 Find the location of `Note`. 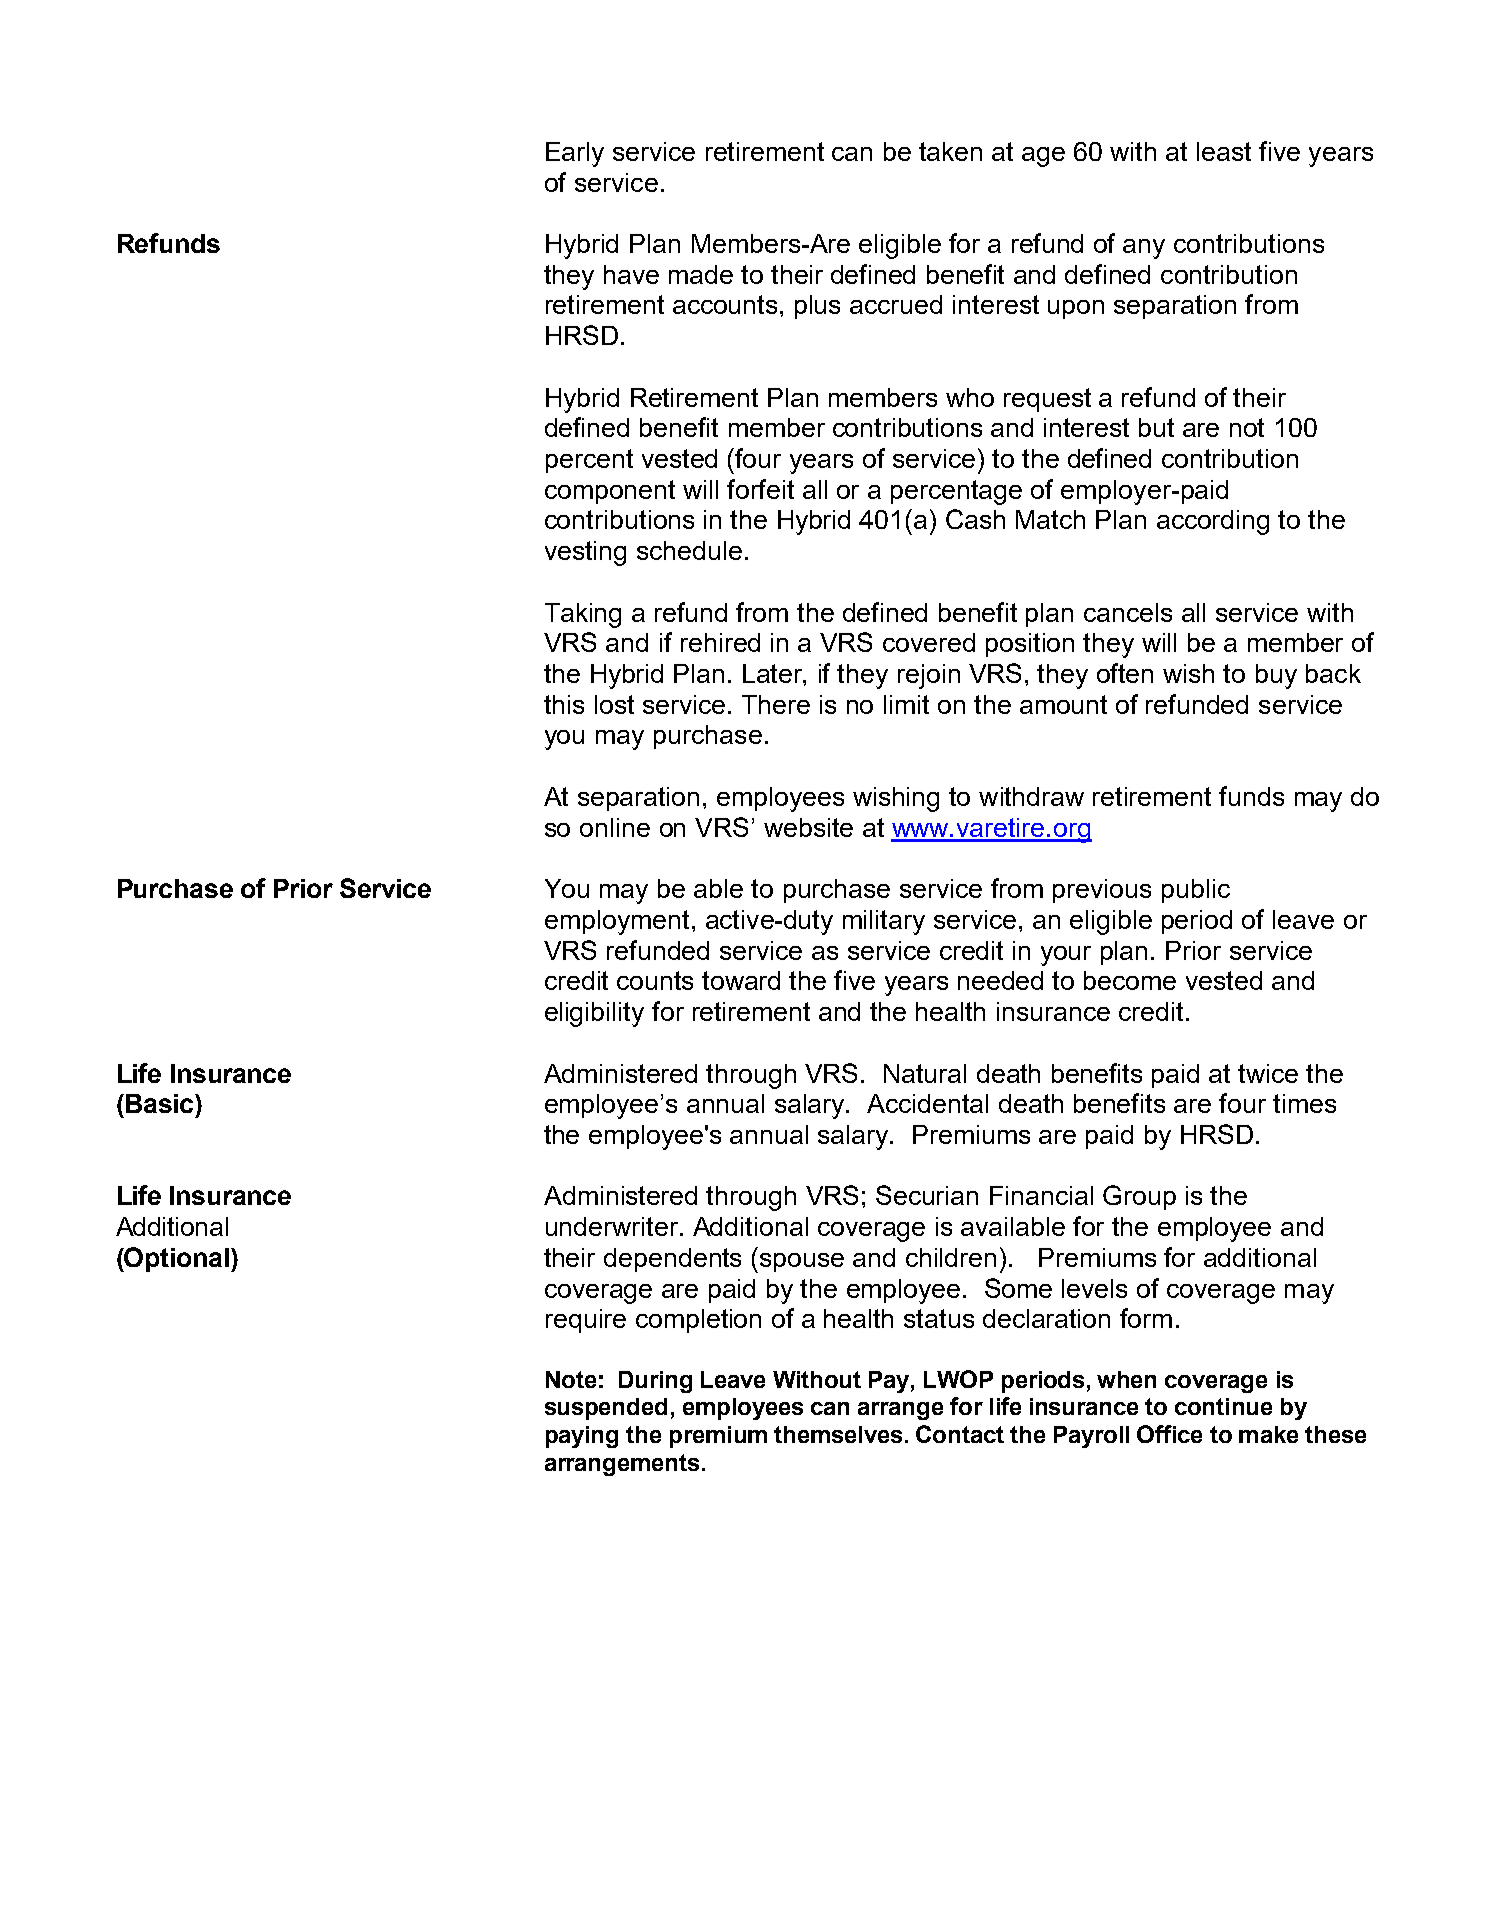

Note is located at coordinates (571, 1379).
